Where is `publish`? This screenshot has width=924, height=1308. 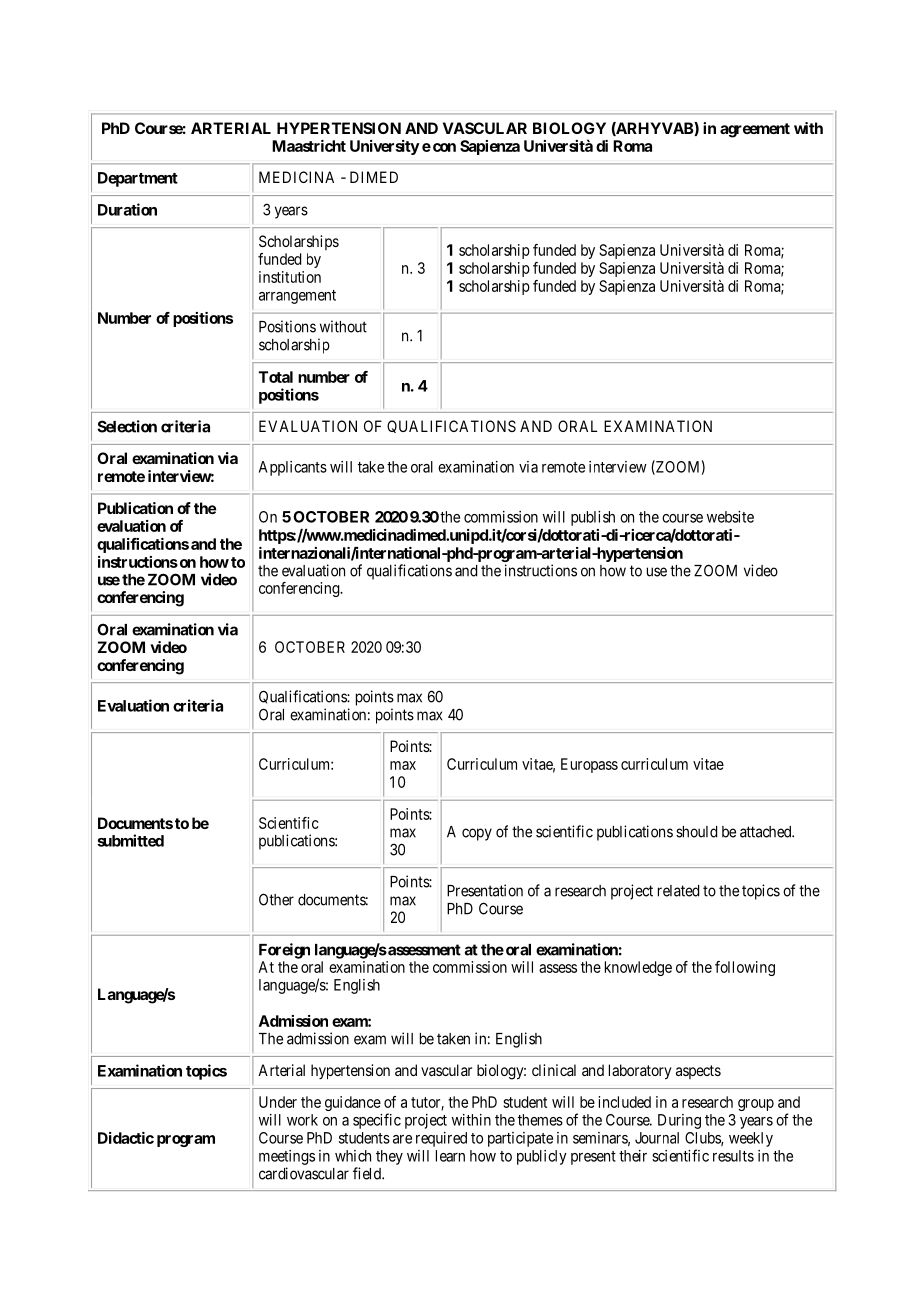
publish is located at coordinates (593, 518).
